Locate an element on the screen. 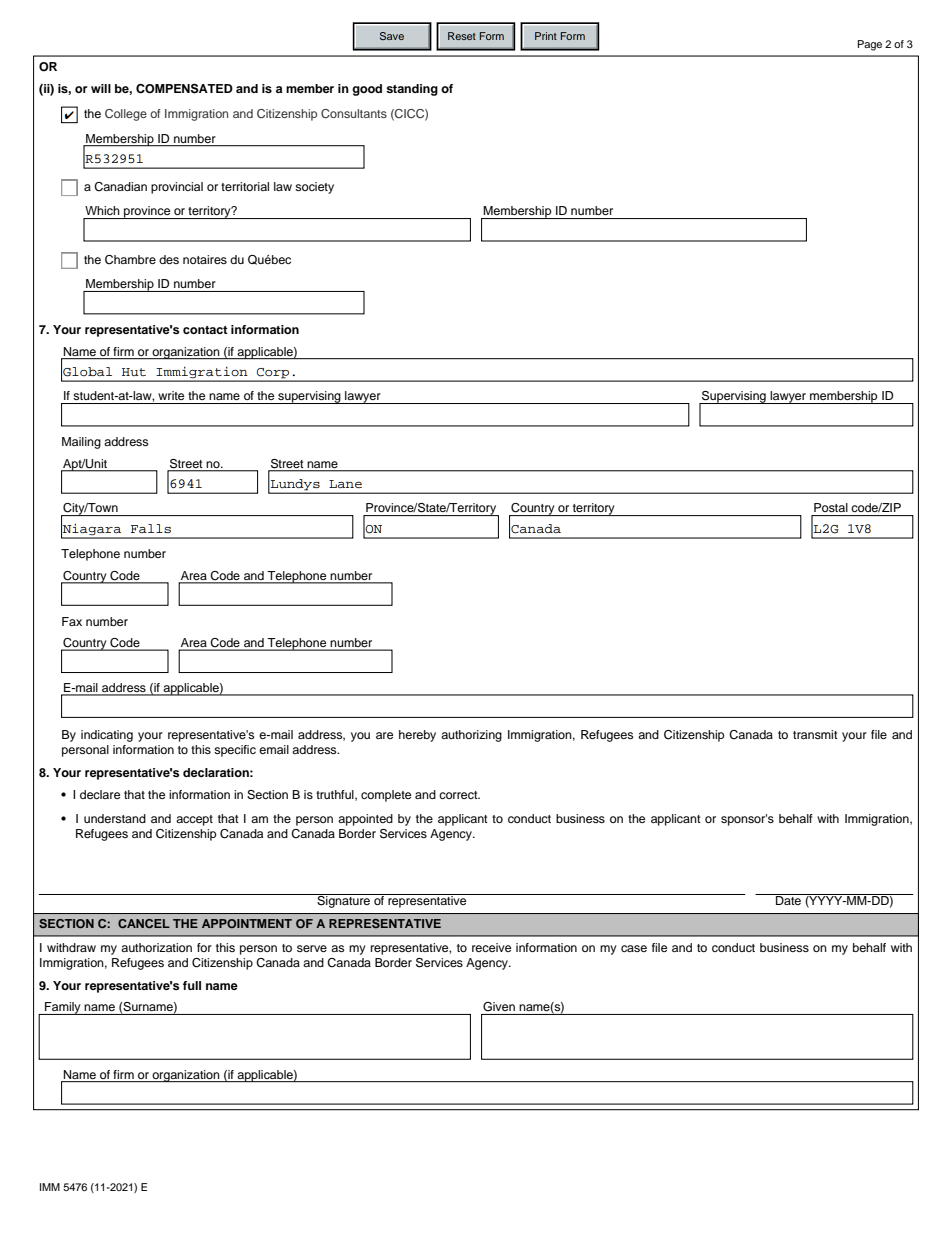  Page is located at coordinates (870, 45).
